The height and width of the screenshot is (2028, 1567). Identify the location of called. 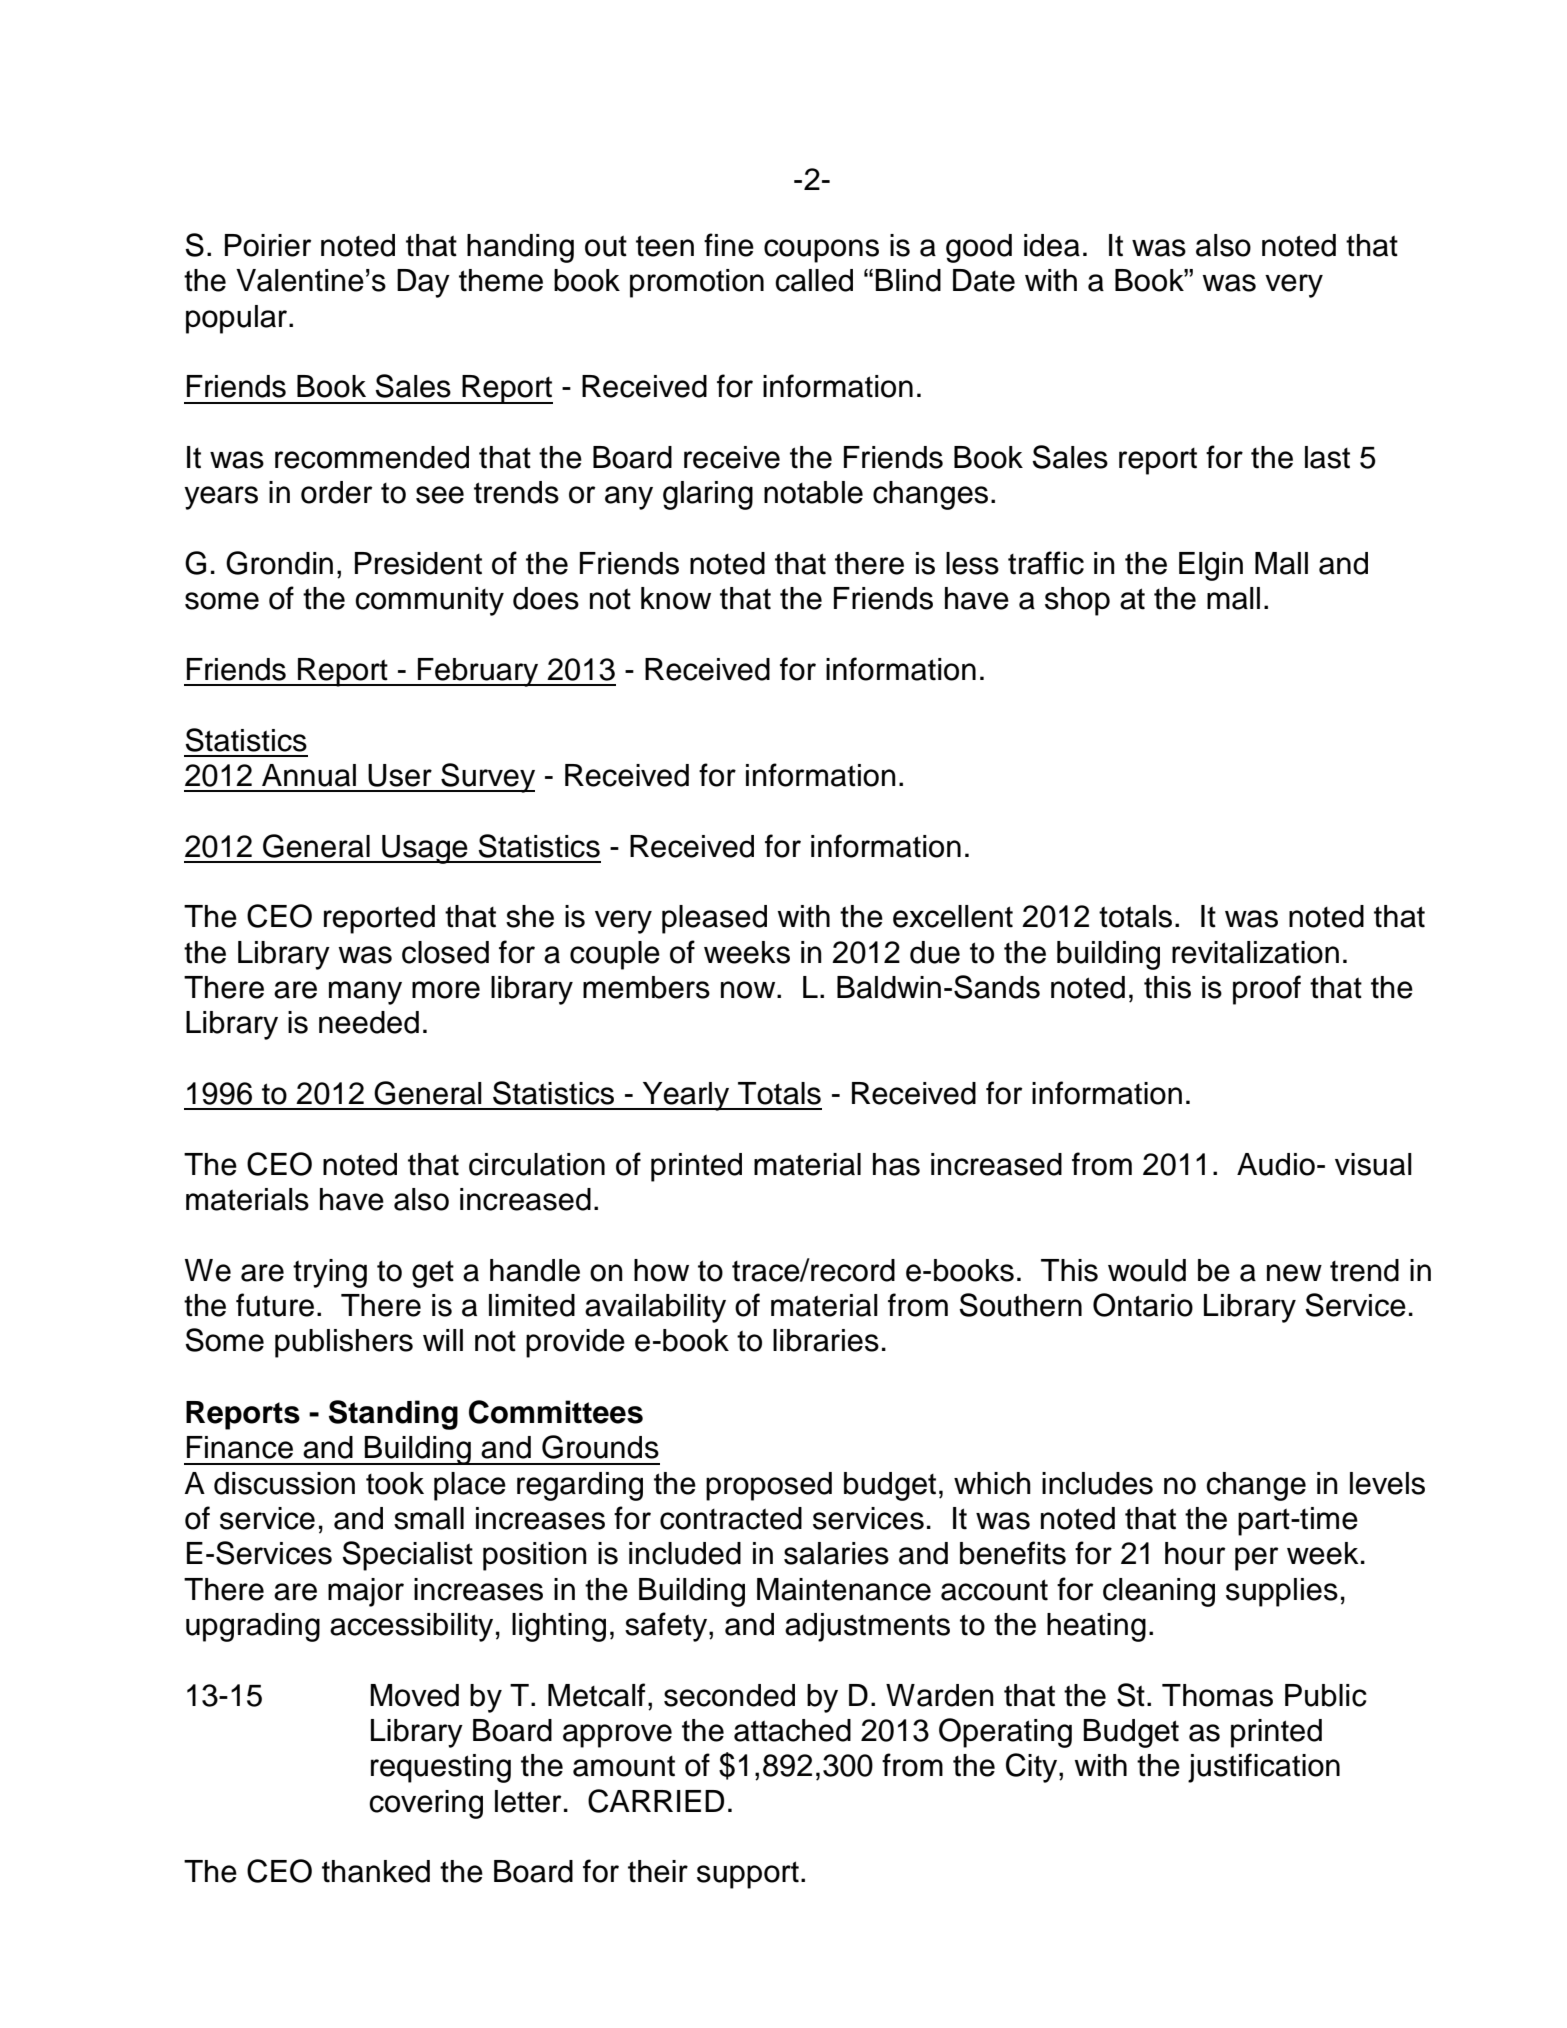
(814, 280).
